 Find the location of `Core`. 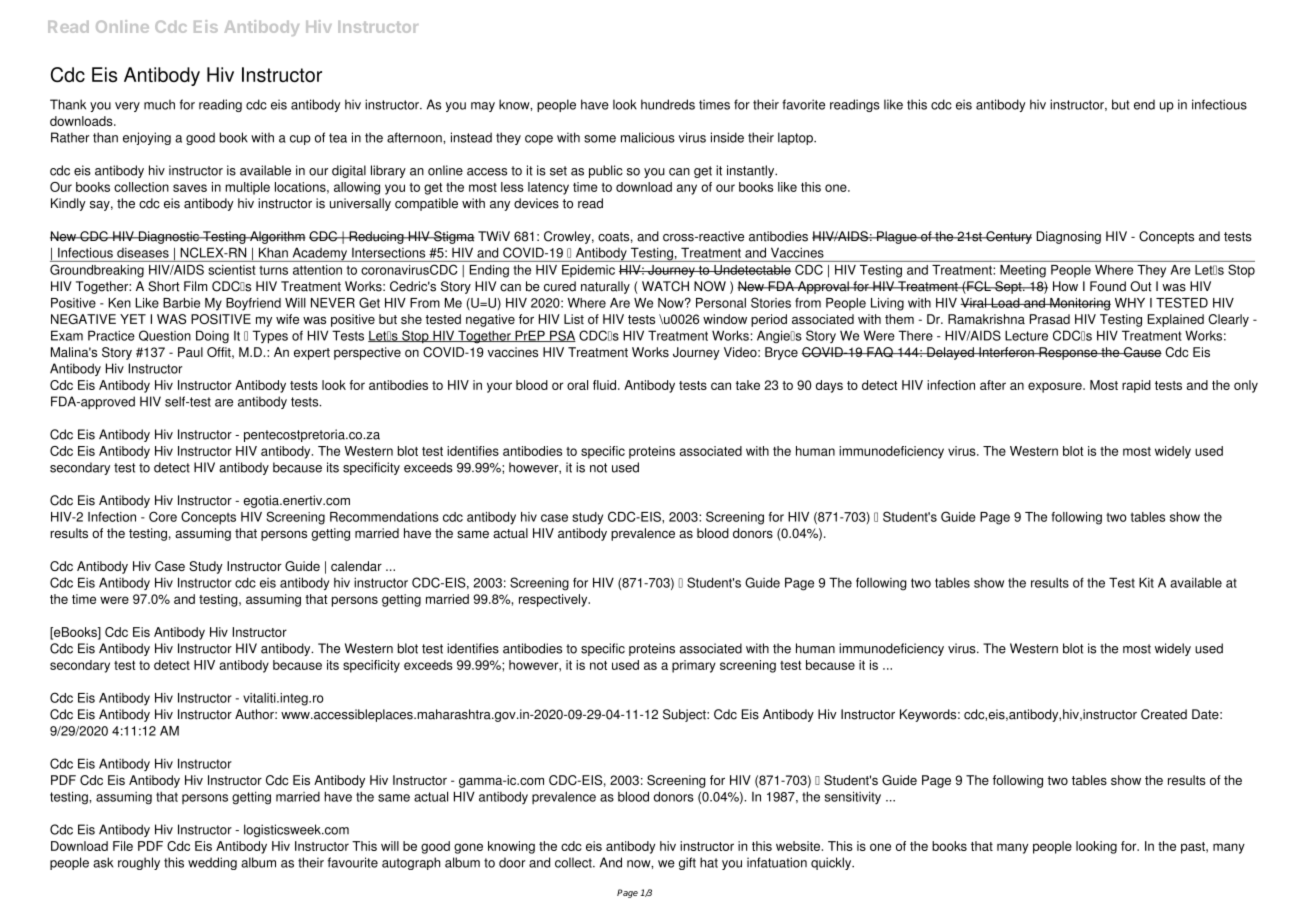

Core is located at coordinates (163, 516).
